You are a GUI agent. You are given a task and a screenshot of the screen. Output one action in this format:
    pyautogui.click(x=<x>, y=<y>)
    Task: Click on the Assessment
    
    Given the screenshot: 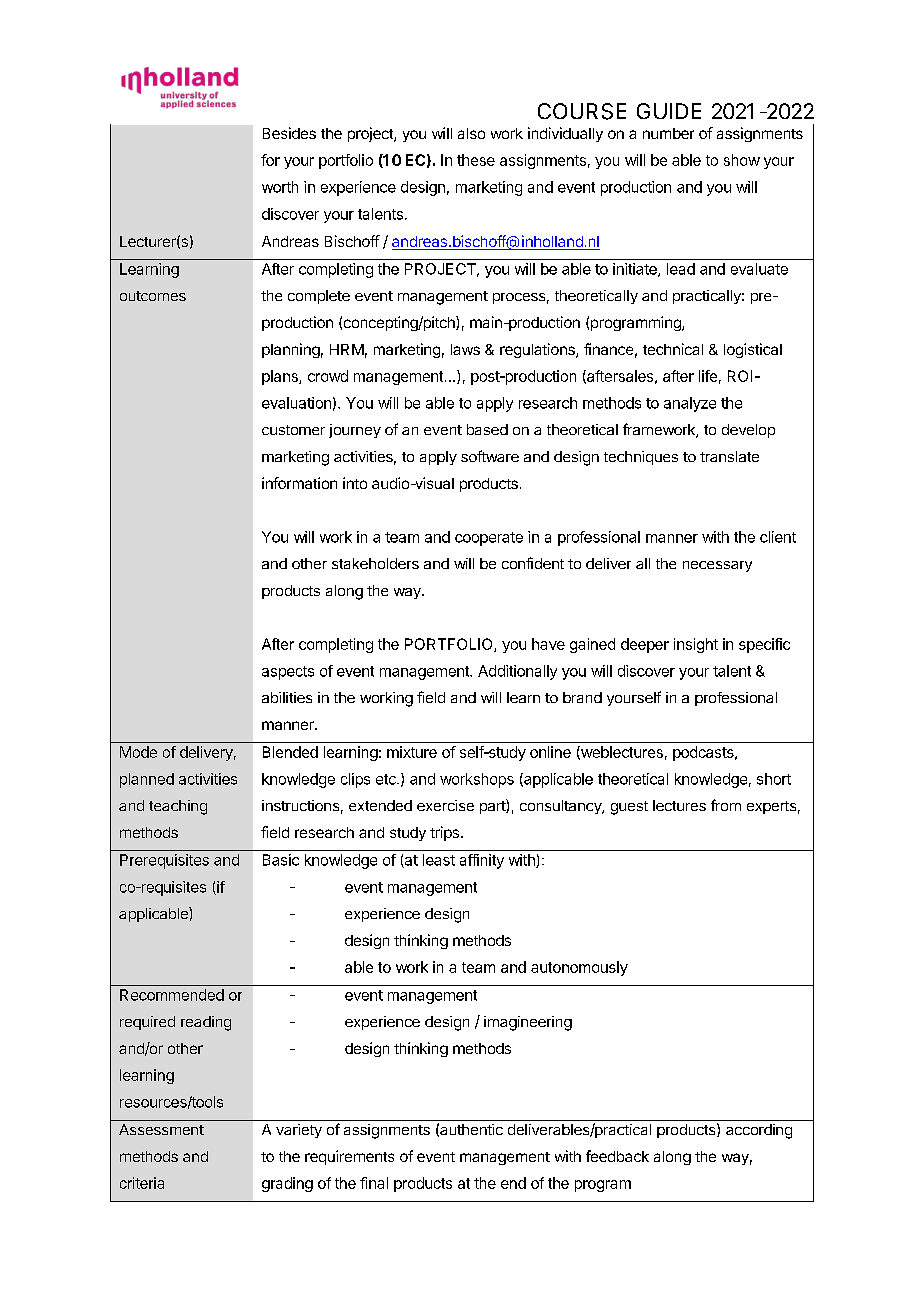 What is the action you would take?
    pyautogui.click(x=161, y=1129)
